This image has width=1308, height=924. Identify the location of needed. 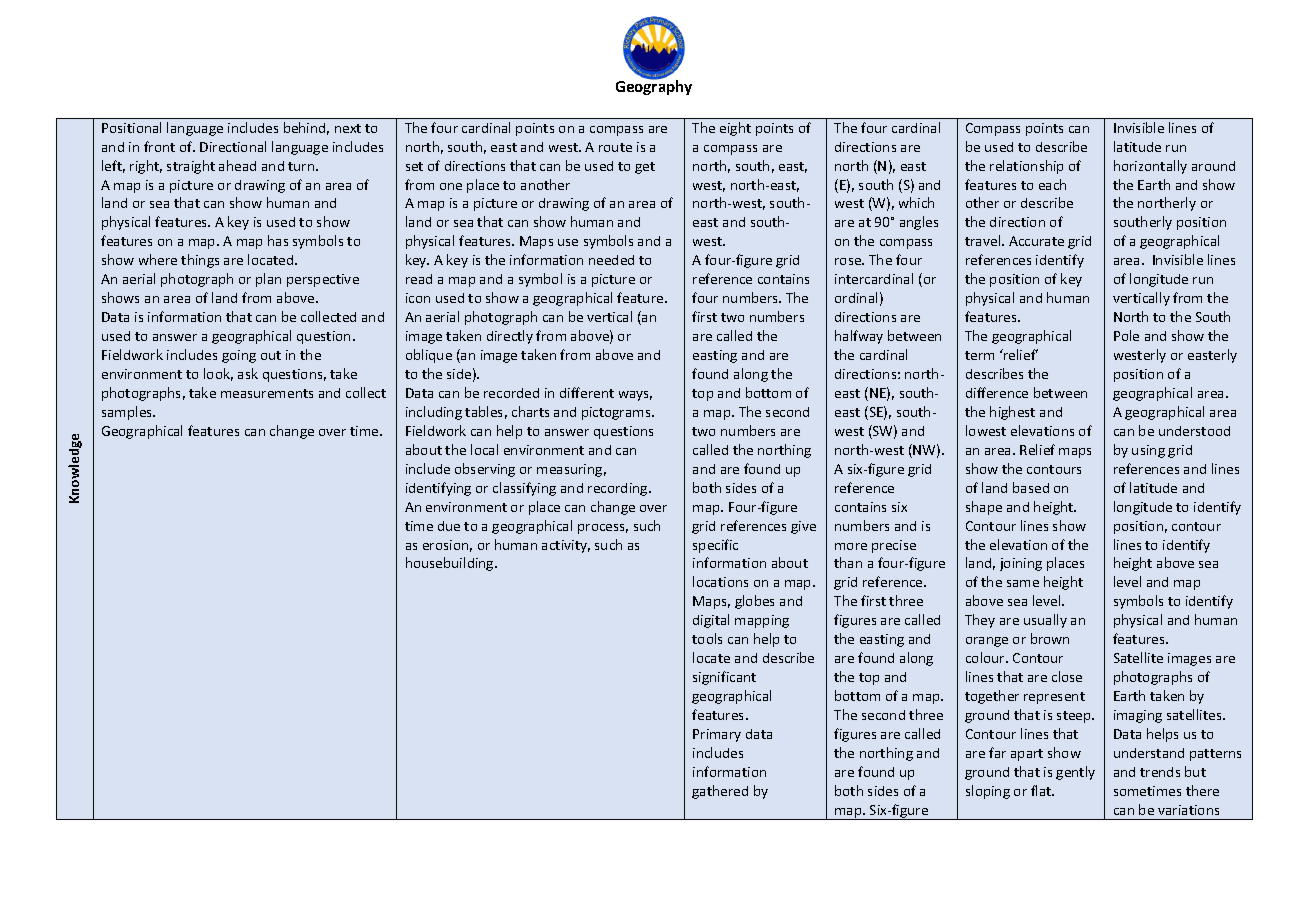
(611, 260).
